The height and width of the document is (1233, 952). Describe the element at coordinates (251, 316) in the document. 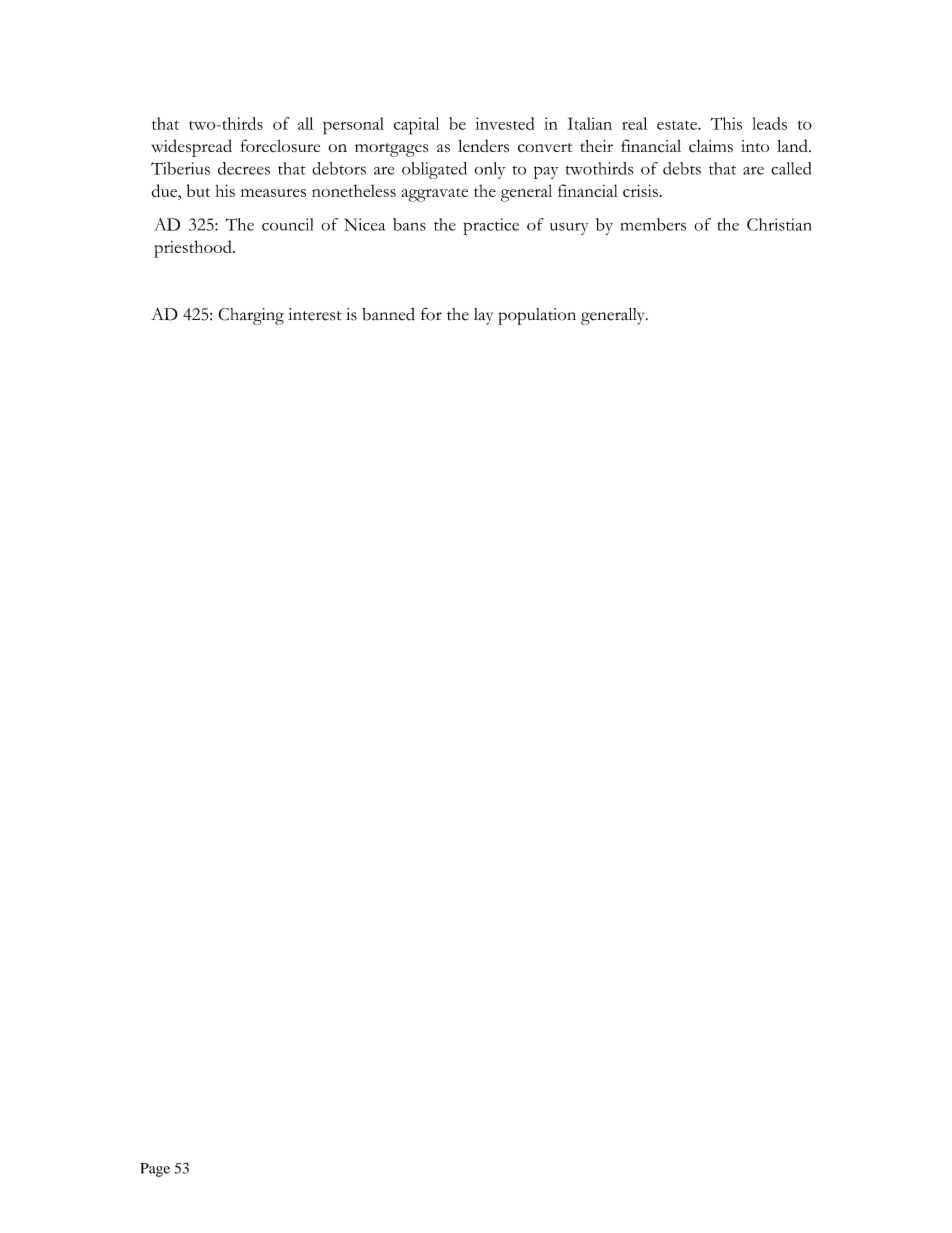

I see `Charging` at that location.
